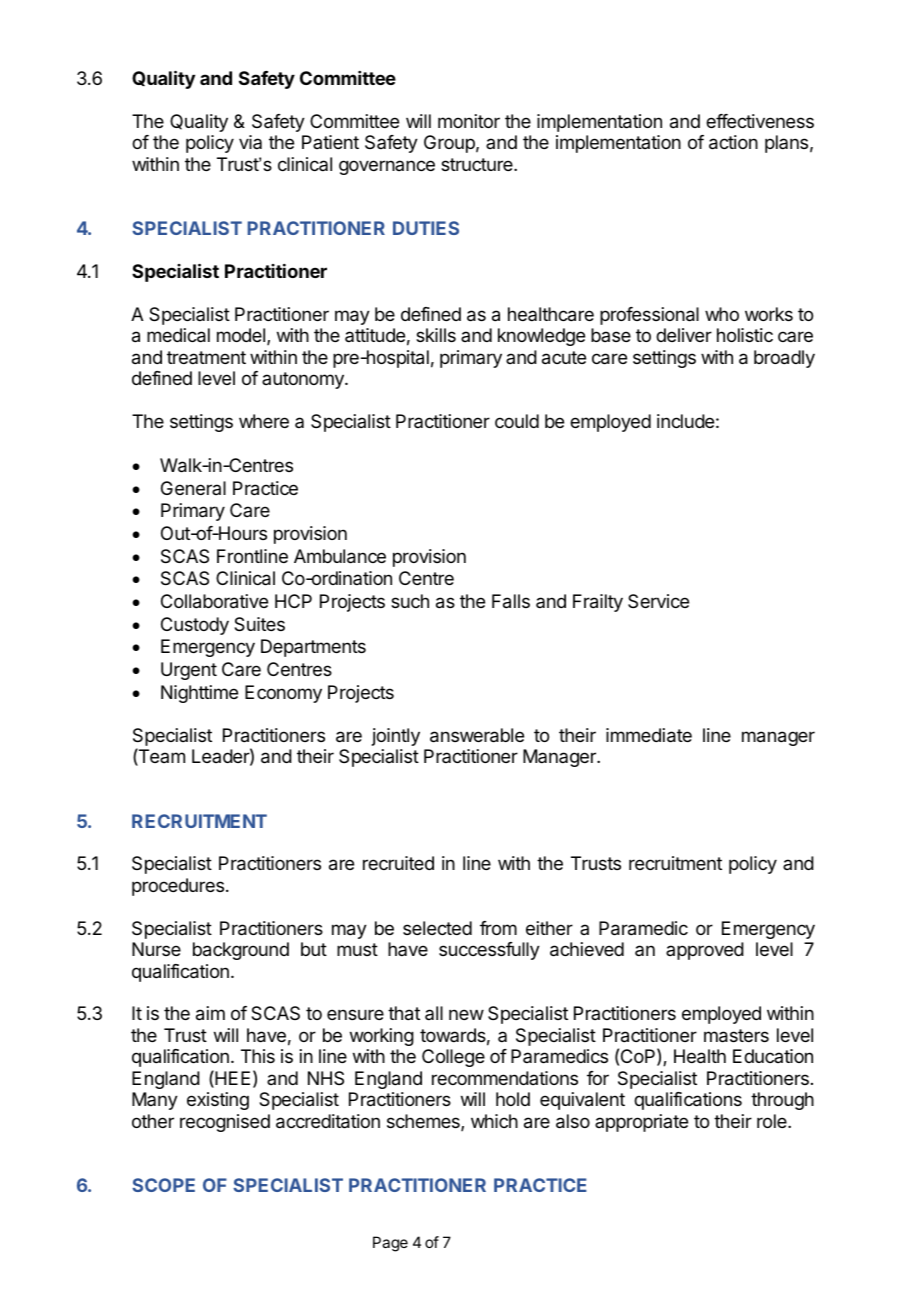 The height and width of the screenshot is (1307, 924). I want to click on Page, so click(390, 1244).
